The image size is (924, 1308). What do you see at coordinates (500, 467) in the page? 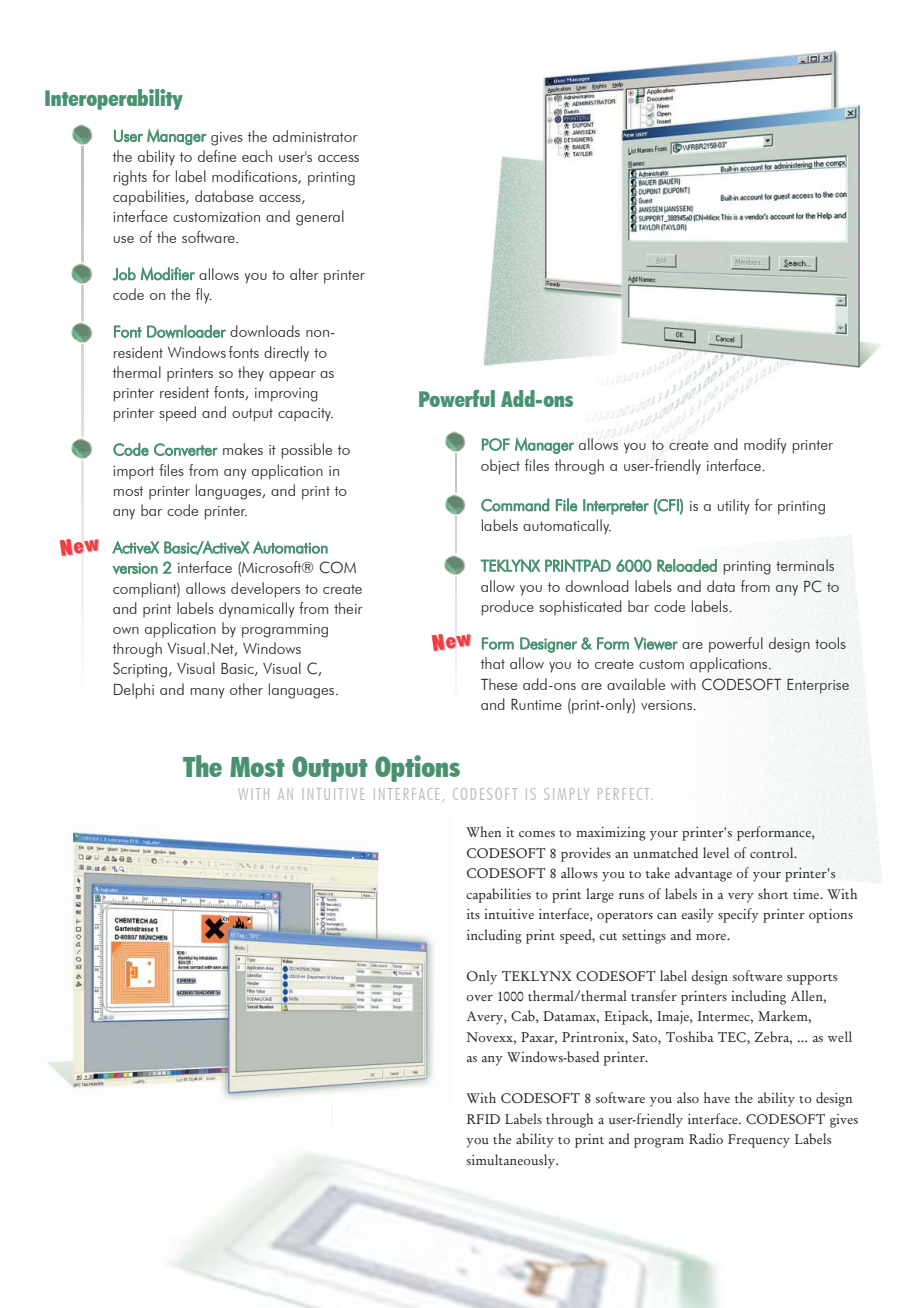
I see `object` at bounding box center [500, 467].
